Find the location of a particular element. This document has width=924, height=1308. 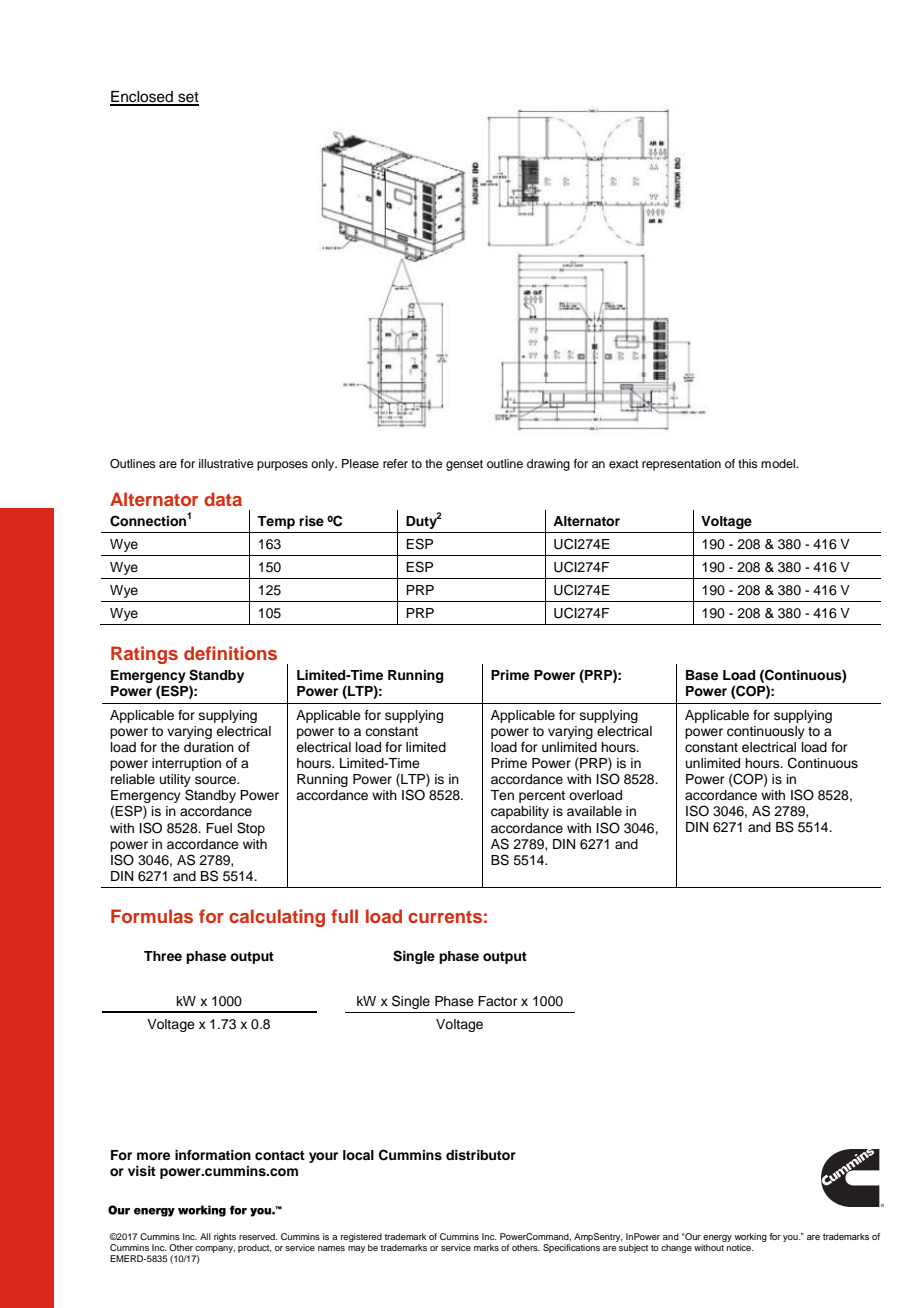

drawing is located at coordinates (548, 465).
